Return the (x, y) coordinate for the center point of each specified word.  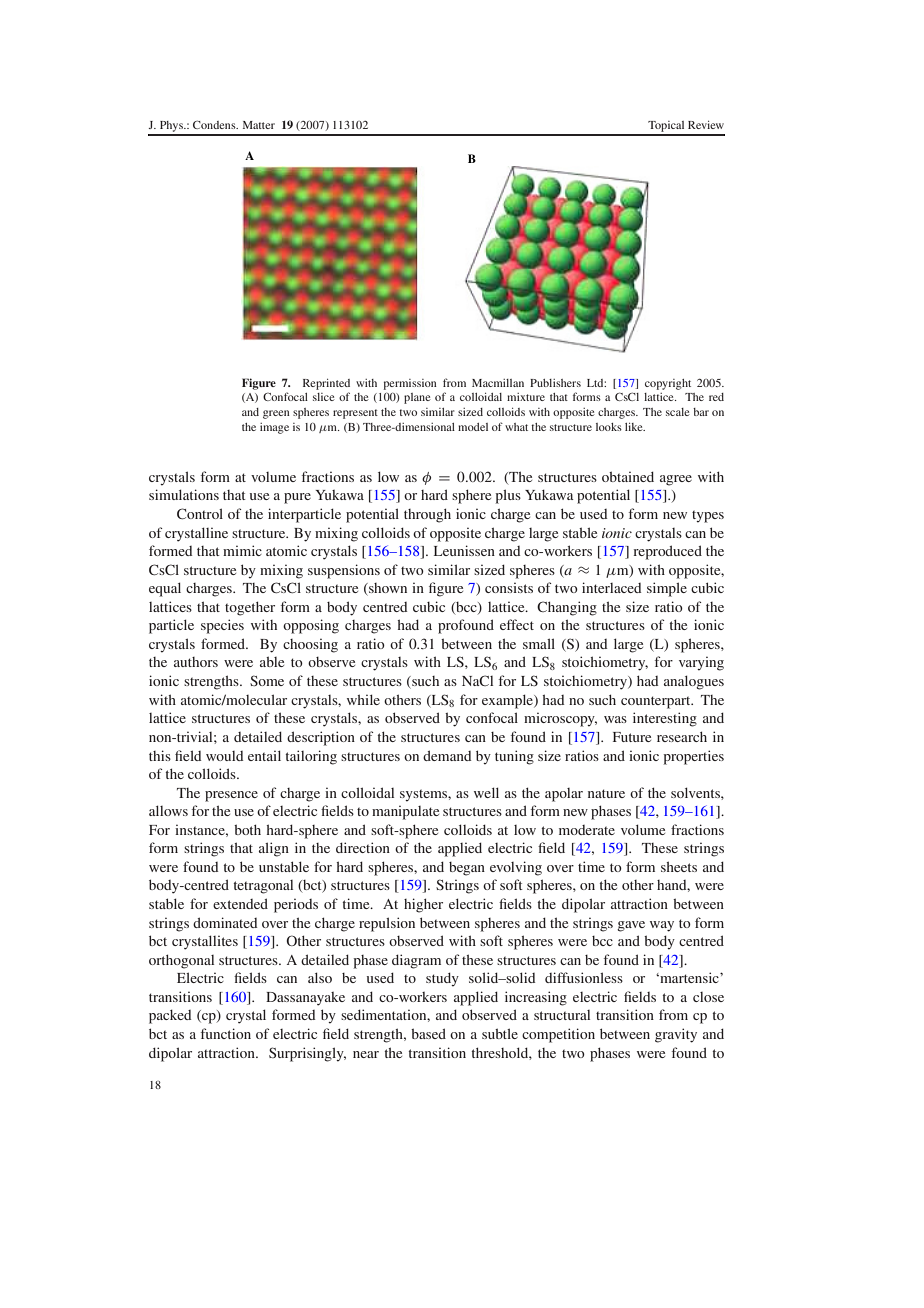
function (226, 1033)
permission (410, 384)
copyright (668, 384)
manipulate (405, 812)
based (428, 1033)
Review (706, 125)
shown (387, 589)
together (250, 608)
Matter (259, 125)
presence (231, 796)
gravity (676, 1035)
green (276, 414)
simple (667, 589)
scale (678, 412)
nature (606, 793)
